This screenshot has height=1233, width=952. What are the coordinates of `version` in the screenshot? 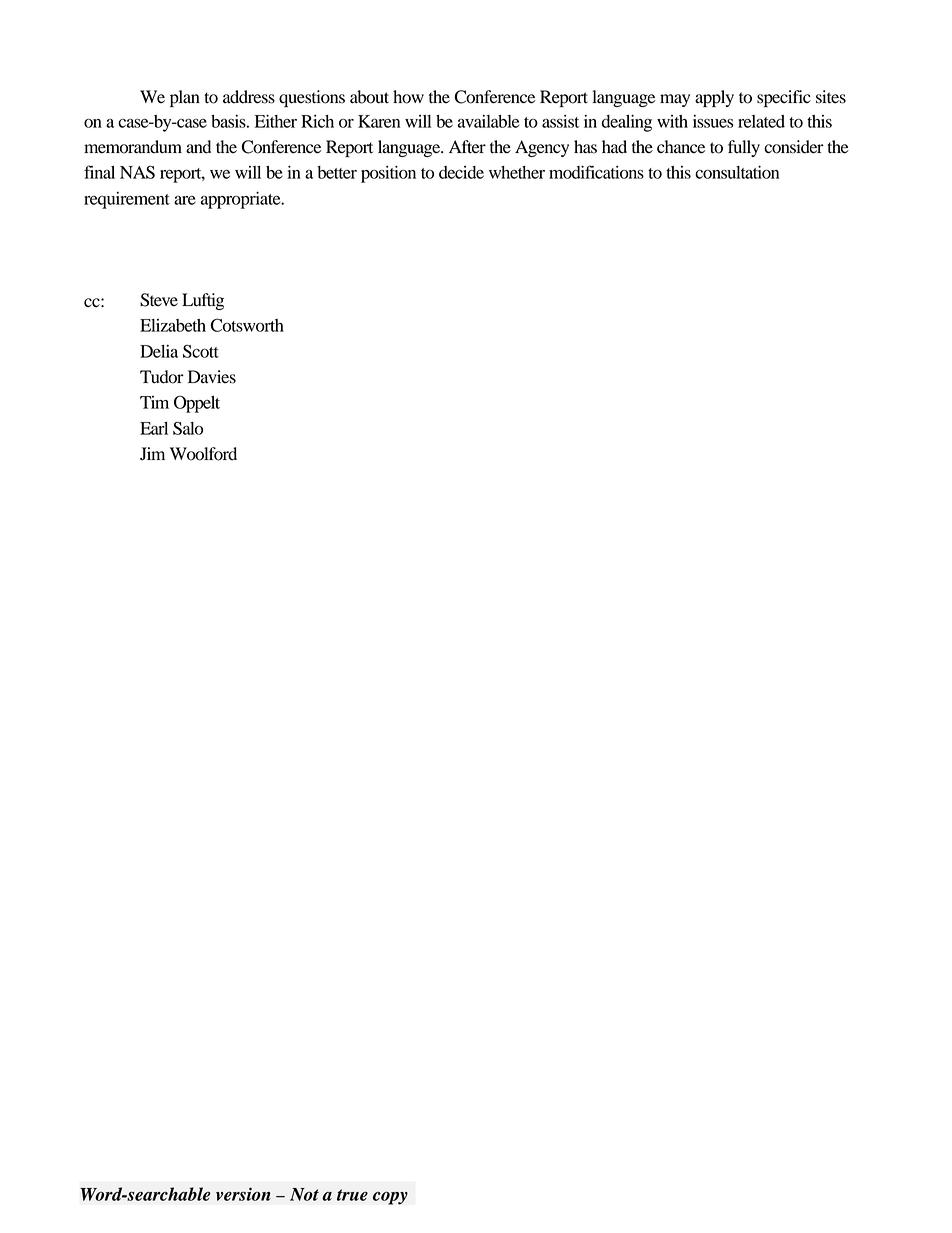 It's located at (243, 1194).
